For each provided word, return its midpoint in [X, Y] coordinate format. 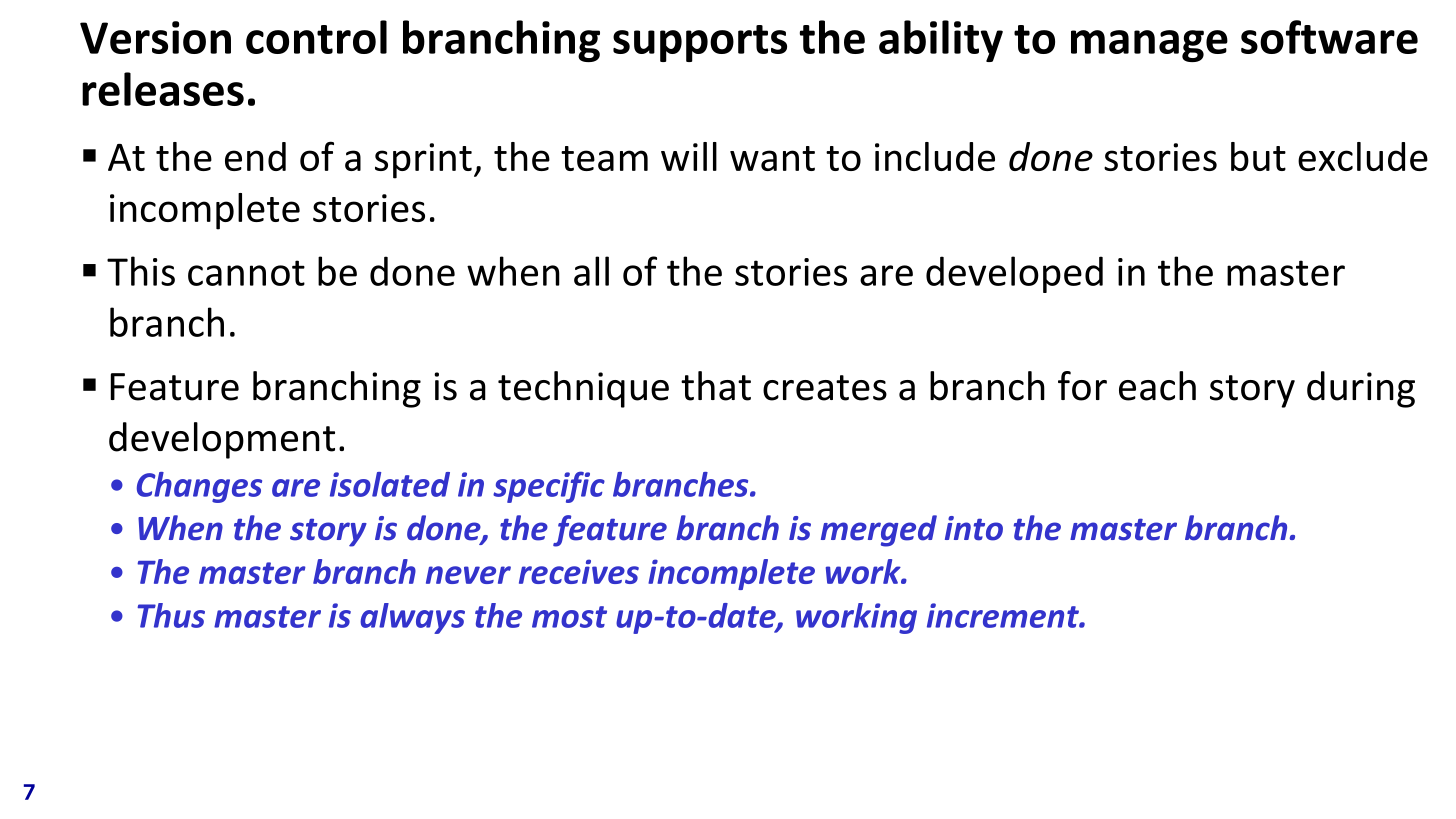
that [716, 386]
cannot [246, 273]
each [1157, 386]
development [222, 440]
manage [1149, 46]
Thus [171, 615]
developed [1014, 274]
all [591, 271]
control [316, 37]
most [569, 617]
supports [700, 43]
